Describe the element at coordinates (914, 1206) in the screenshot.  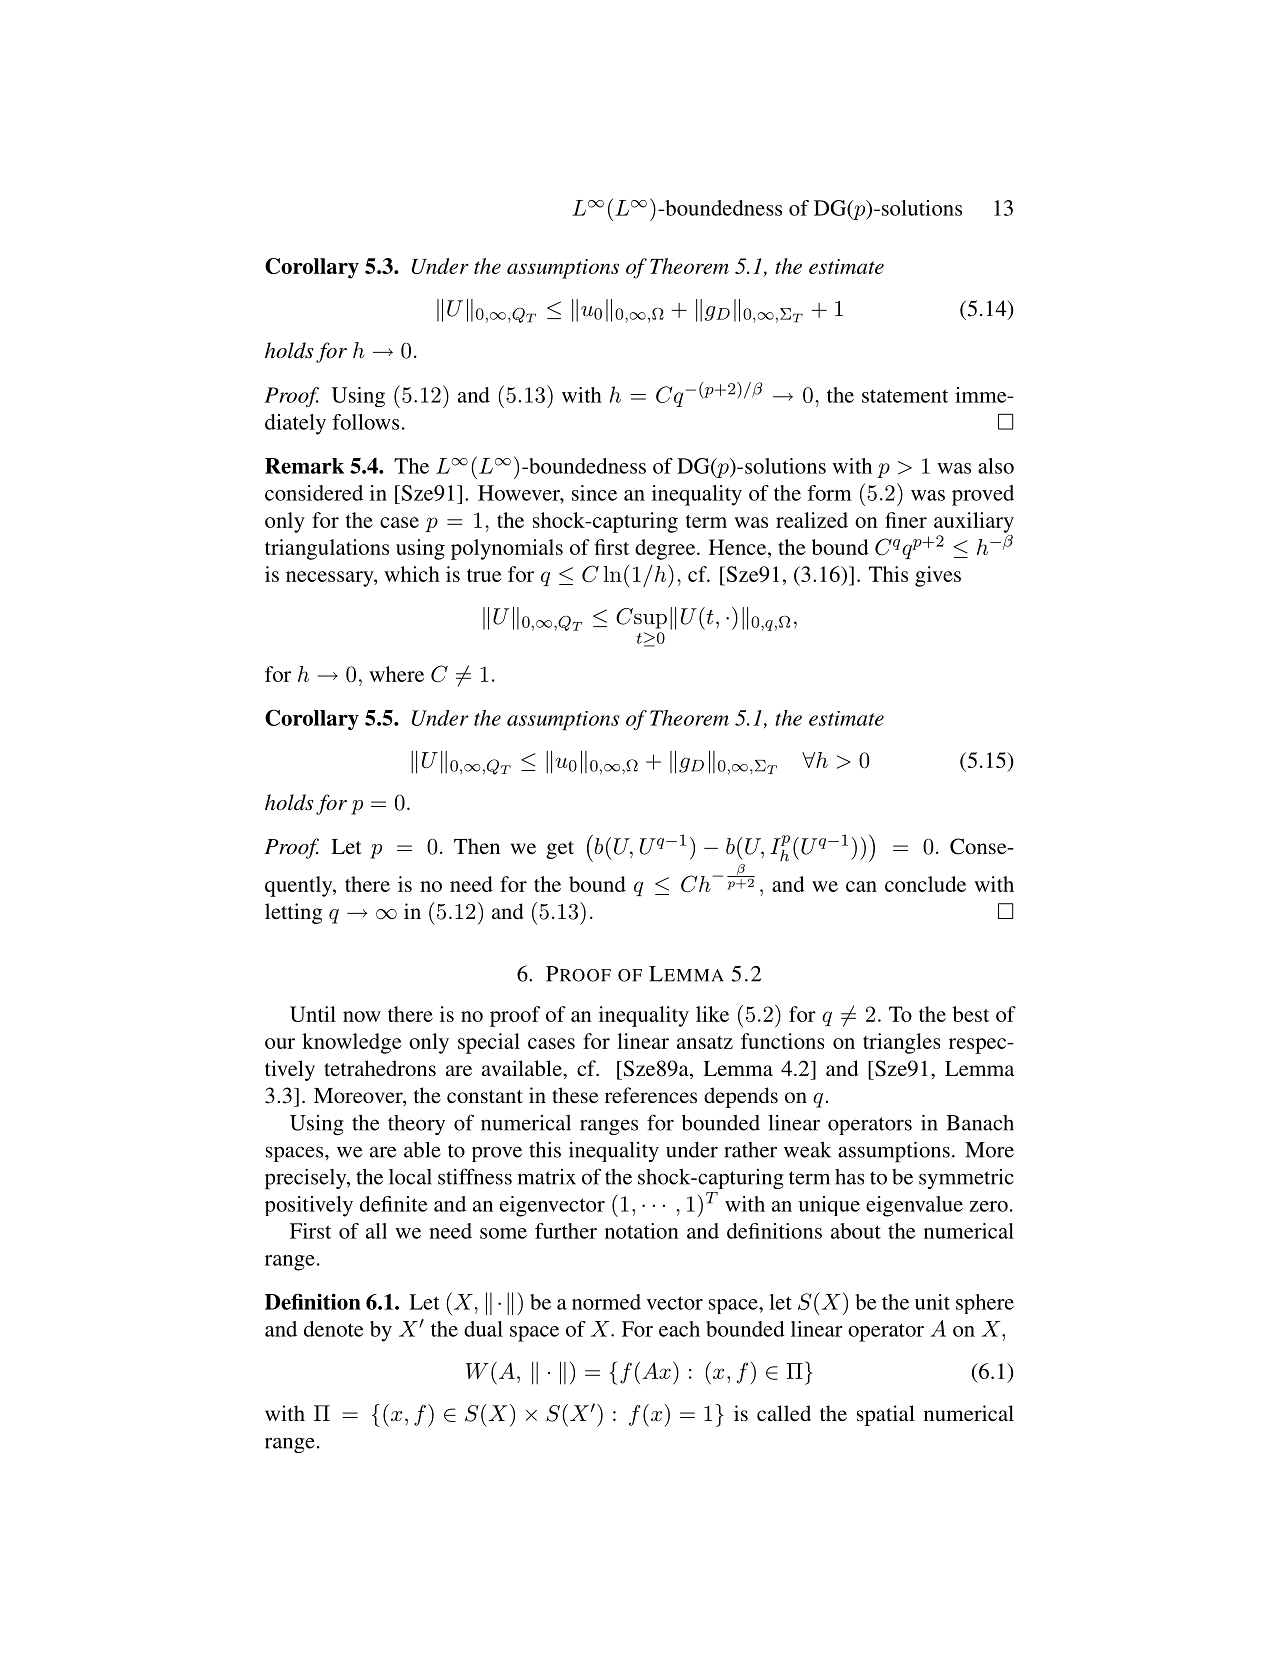
I see `eigenvalue` at that location.
